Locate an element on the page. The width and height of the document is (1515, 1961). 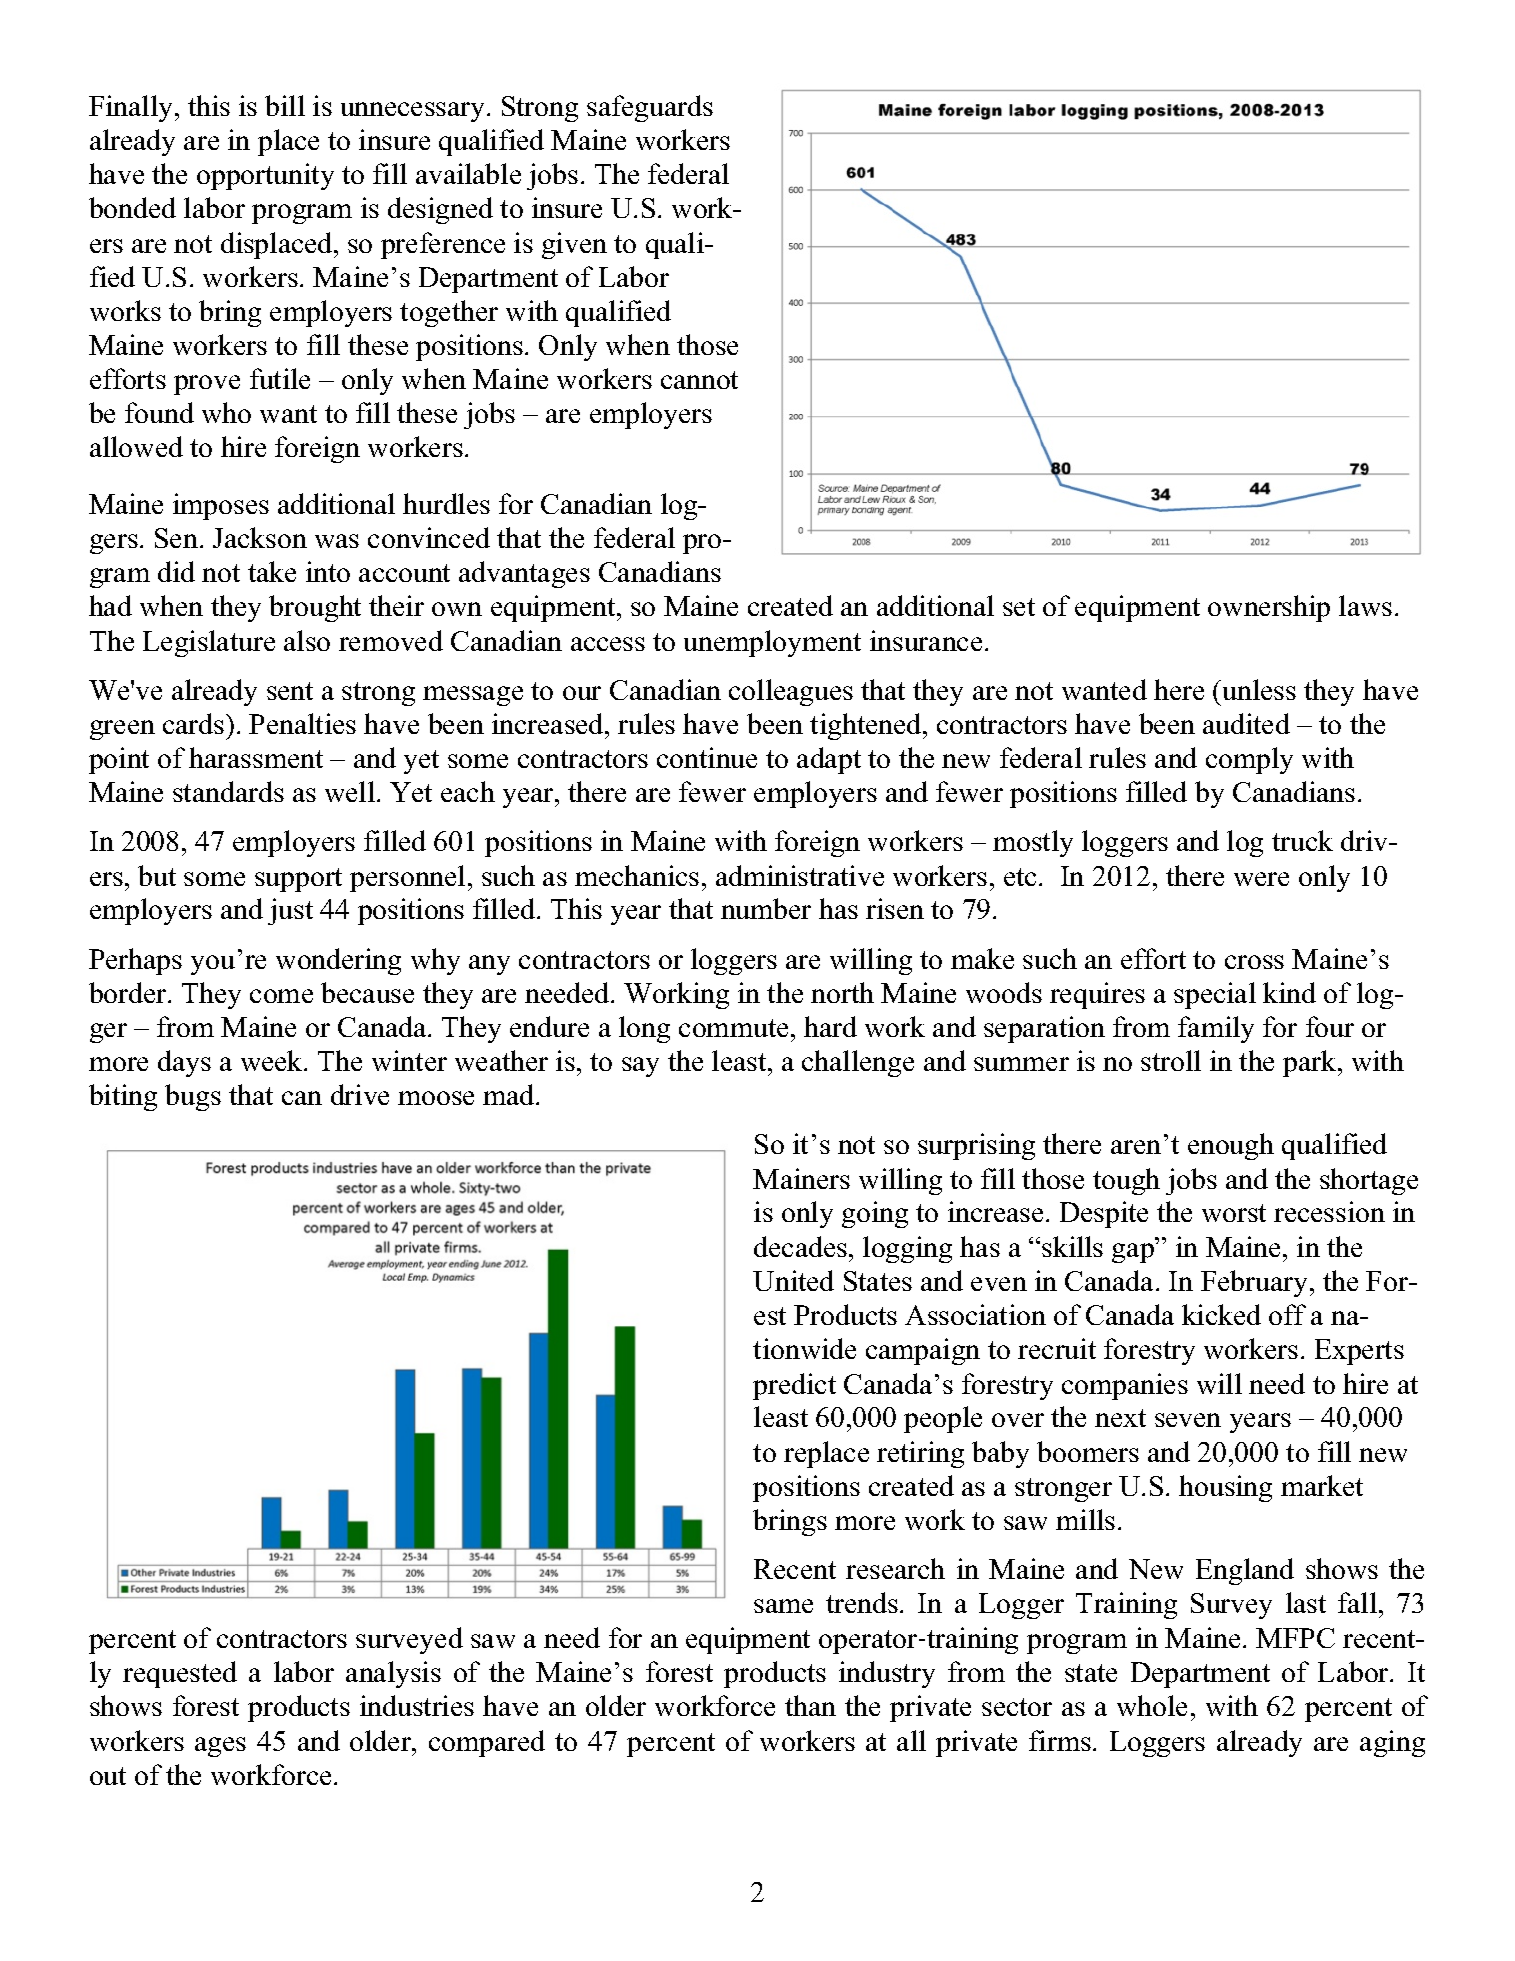
cross is located at coordinates (1254, 962).
